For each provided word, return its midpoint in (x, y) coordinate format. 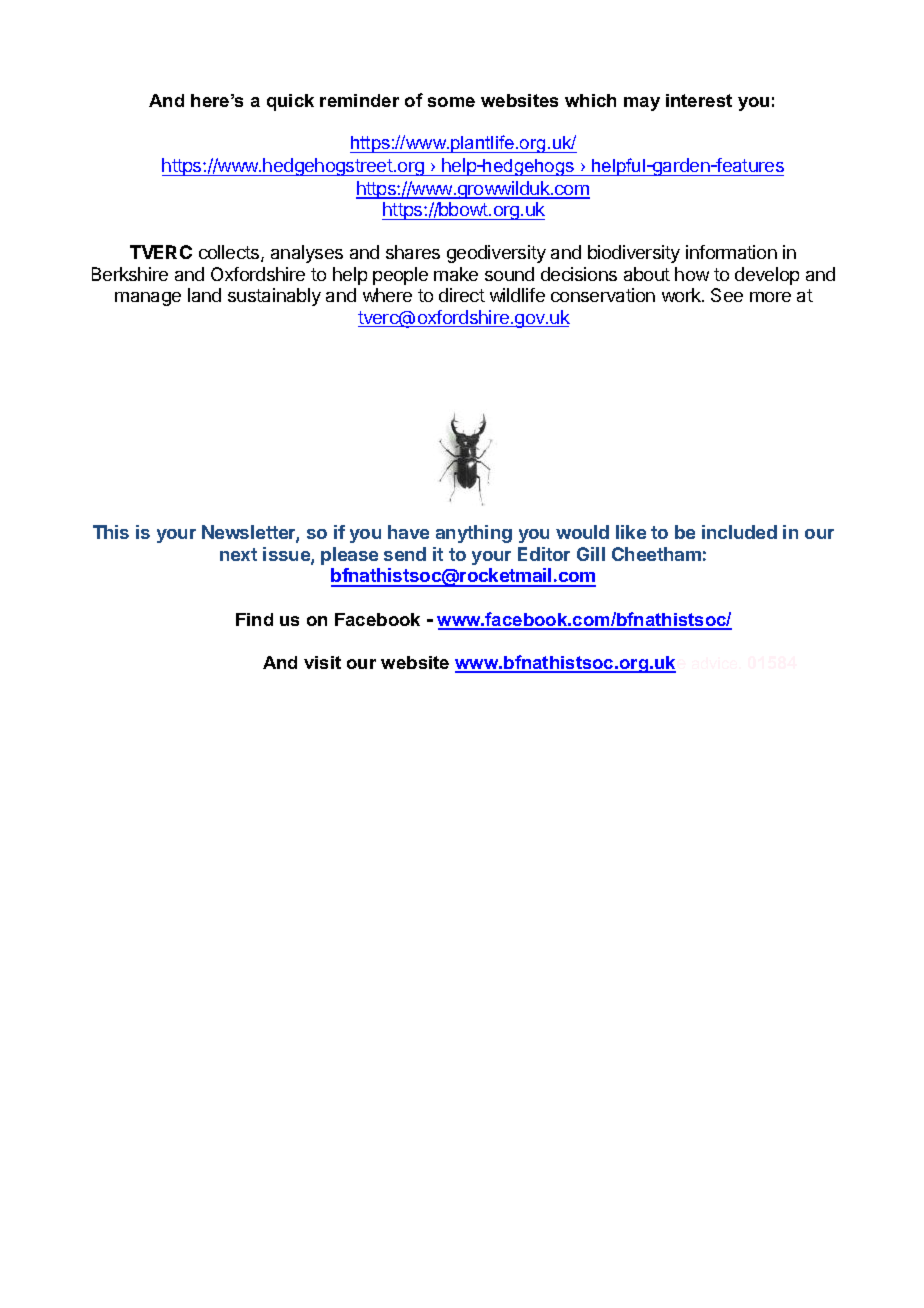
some (451, 102)
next (238, 554)
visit (322, 662)
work (682, 295)
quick (290, 102)
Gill (591, 554)
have (408, 532)
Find (254, 619)
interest (699, 100)
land (204, 295)
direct (462, 295)
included (739, 532)
